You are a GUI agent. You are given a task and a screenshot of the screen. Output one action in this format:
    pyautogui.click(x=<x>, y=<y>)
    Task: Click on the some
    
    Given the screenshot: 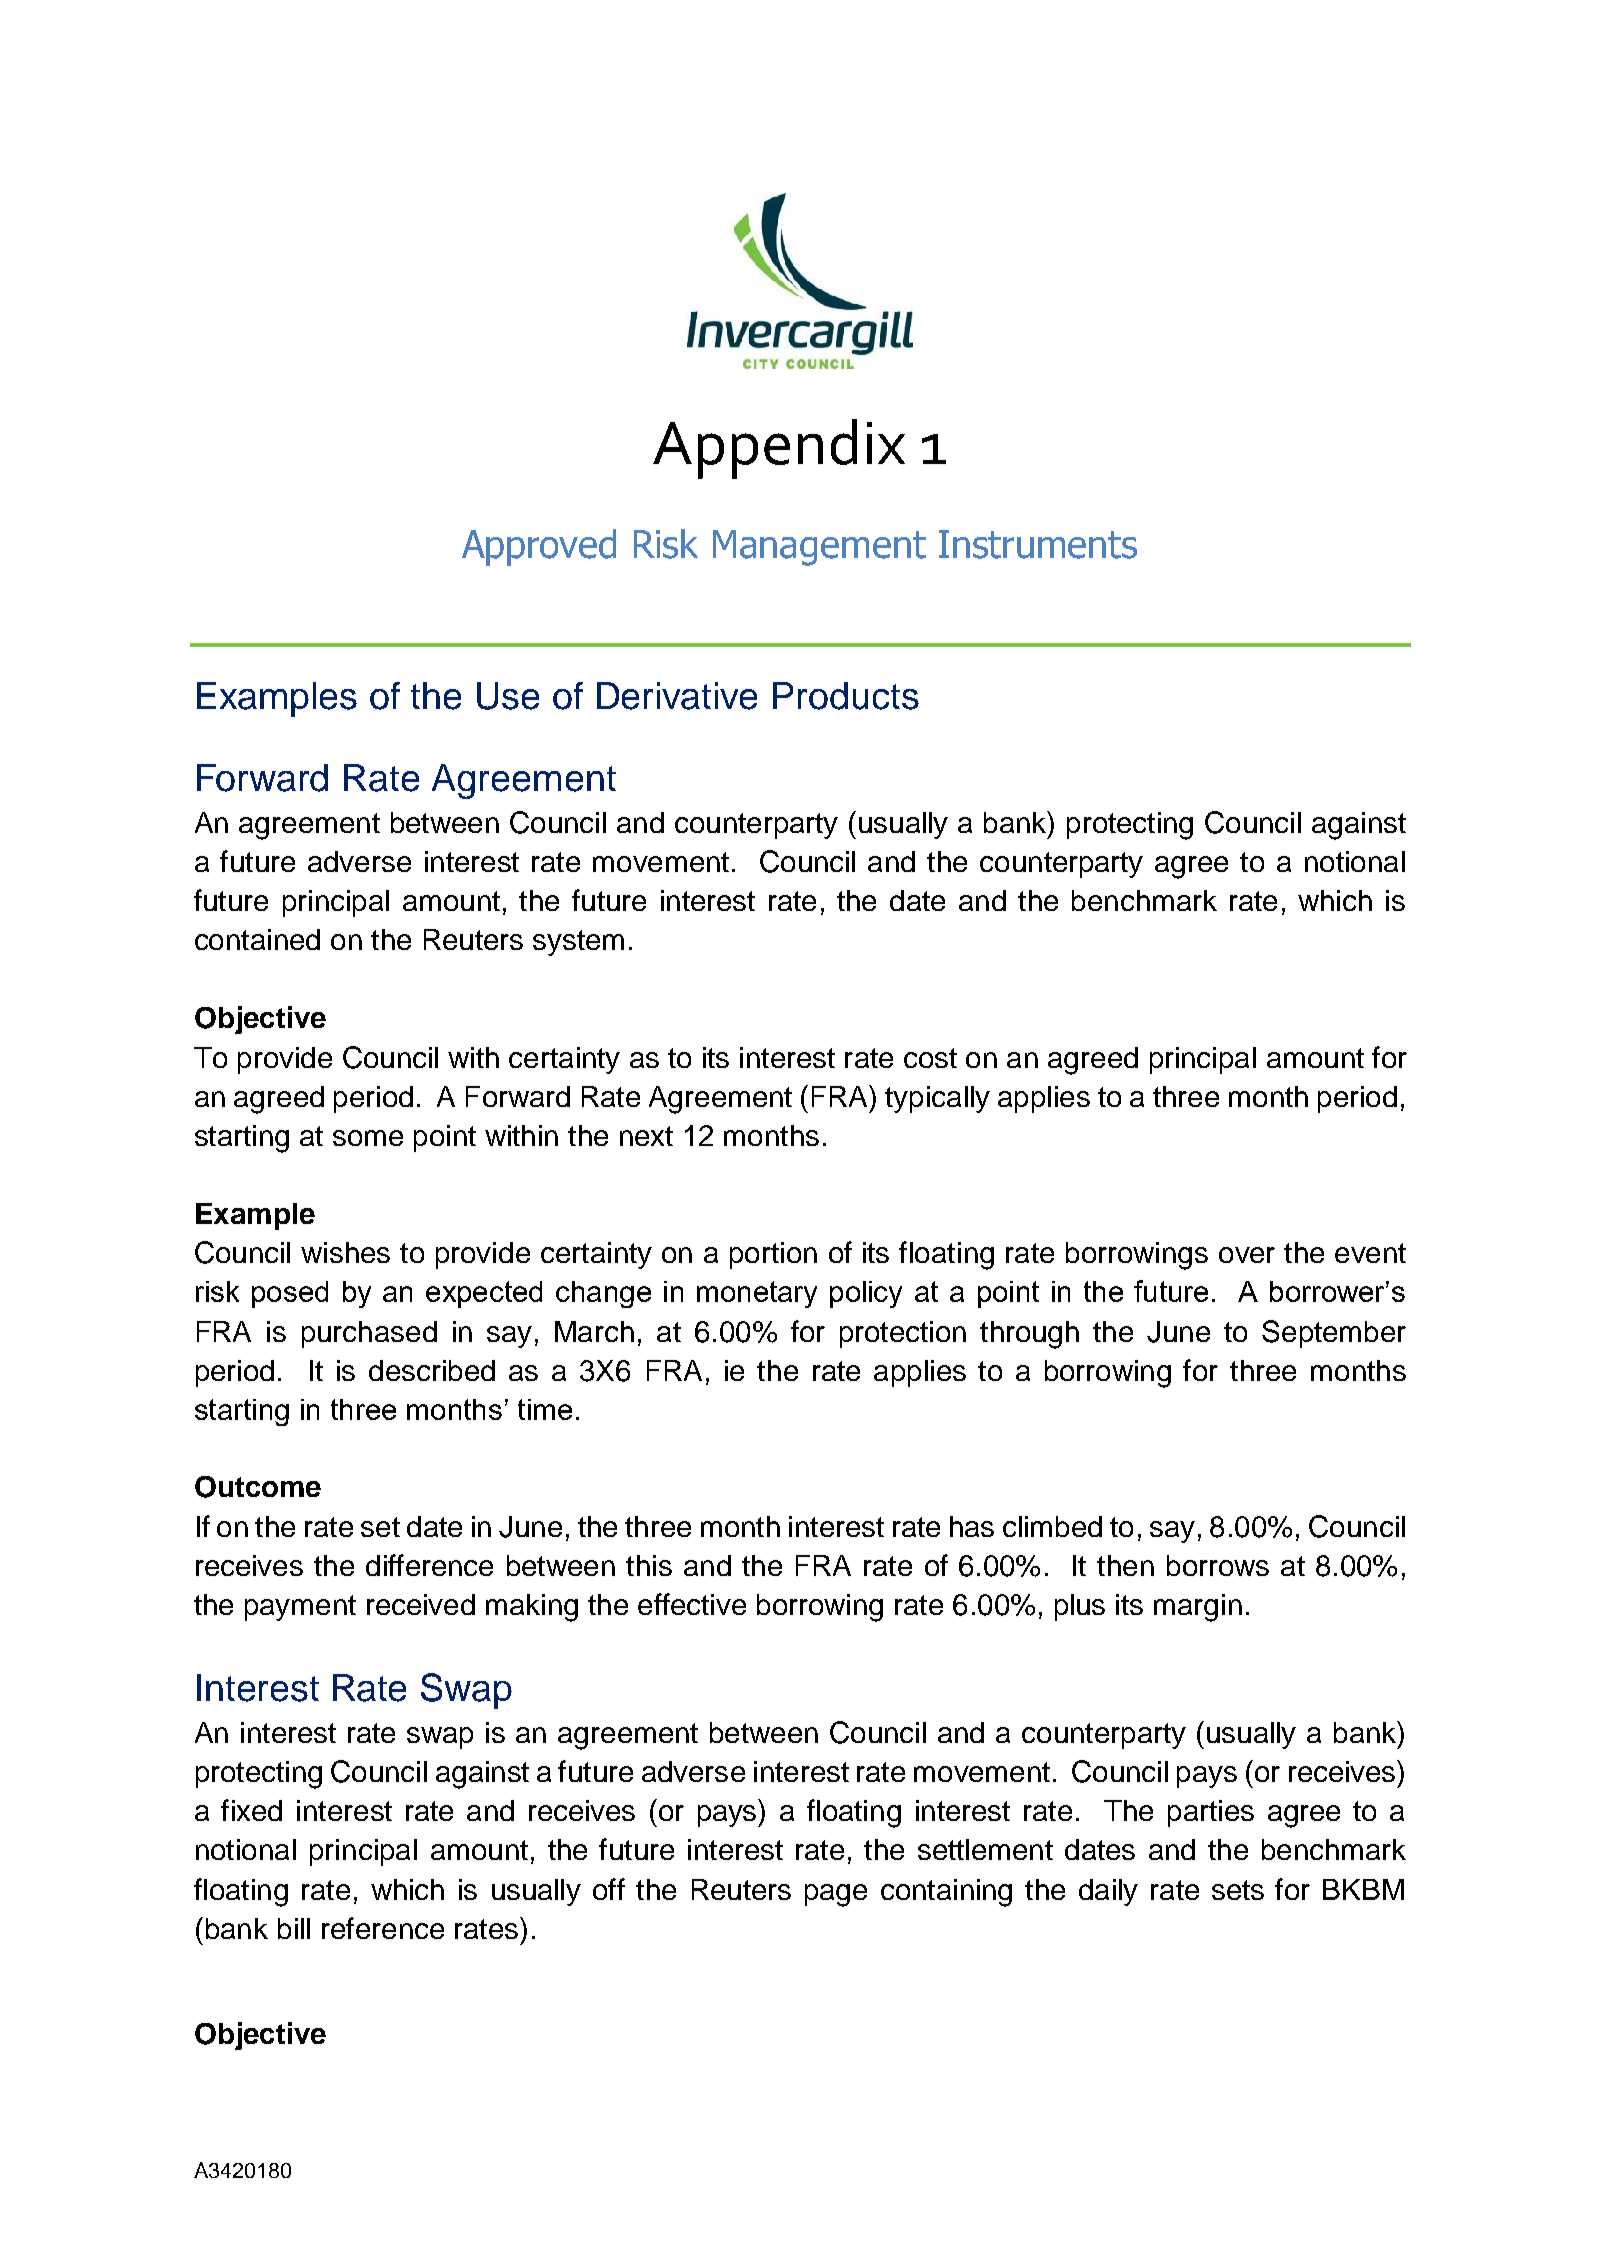 What is the action you would take?
    pyautogui.click(x=368, y=1138)
